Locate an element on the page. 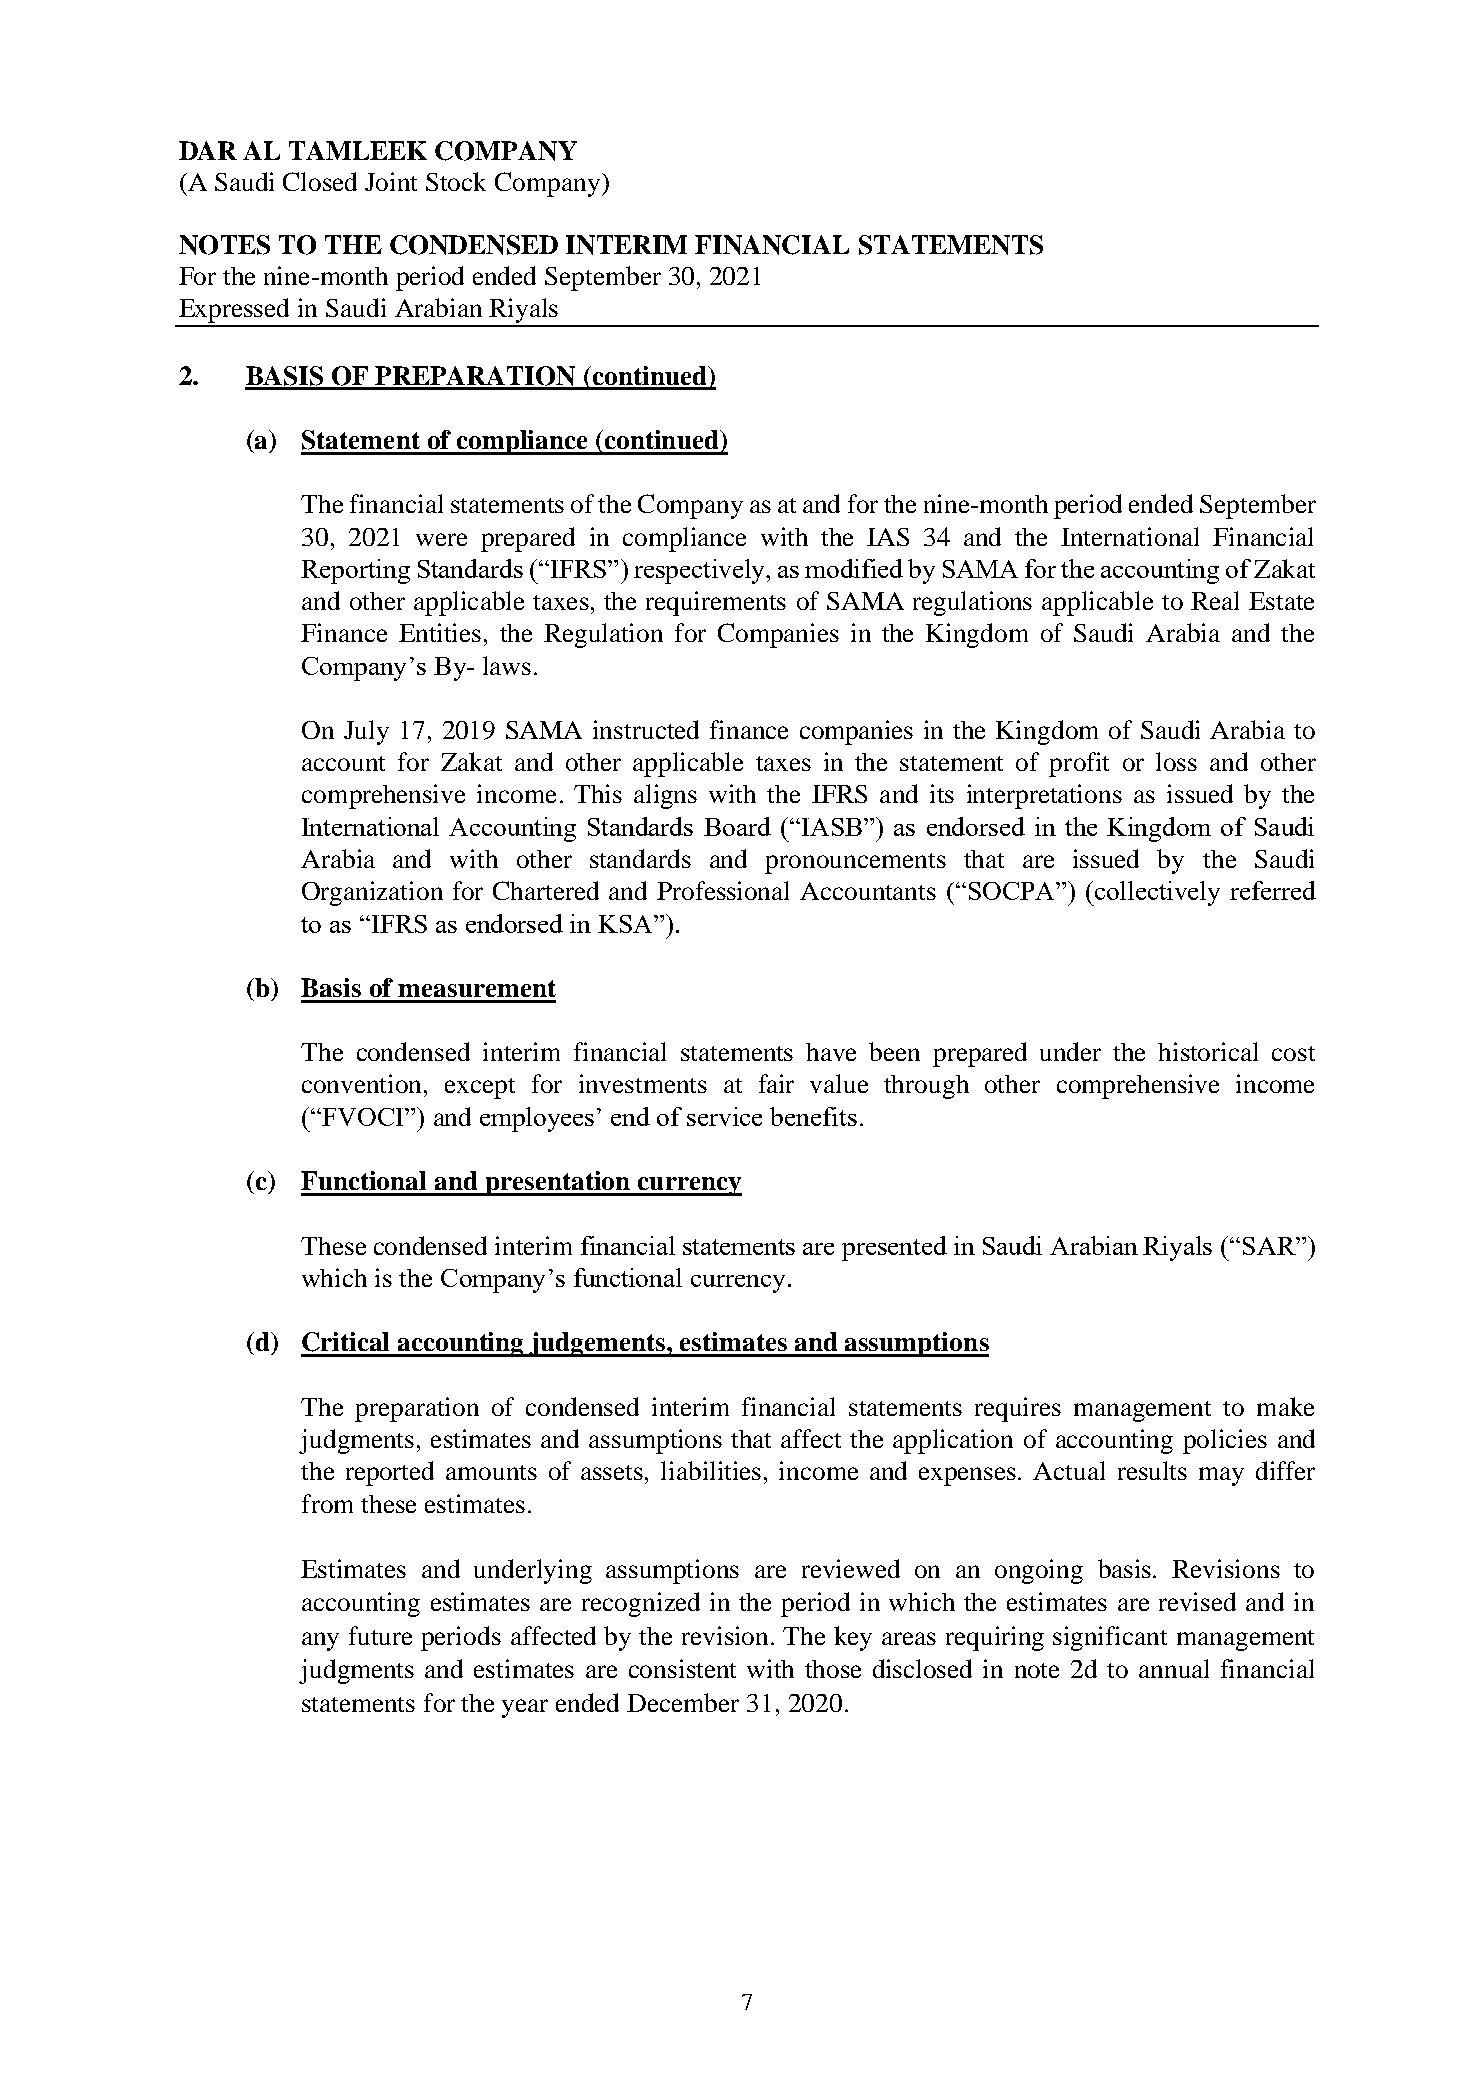  collectively is located at coordinates (1156, 893).
